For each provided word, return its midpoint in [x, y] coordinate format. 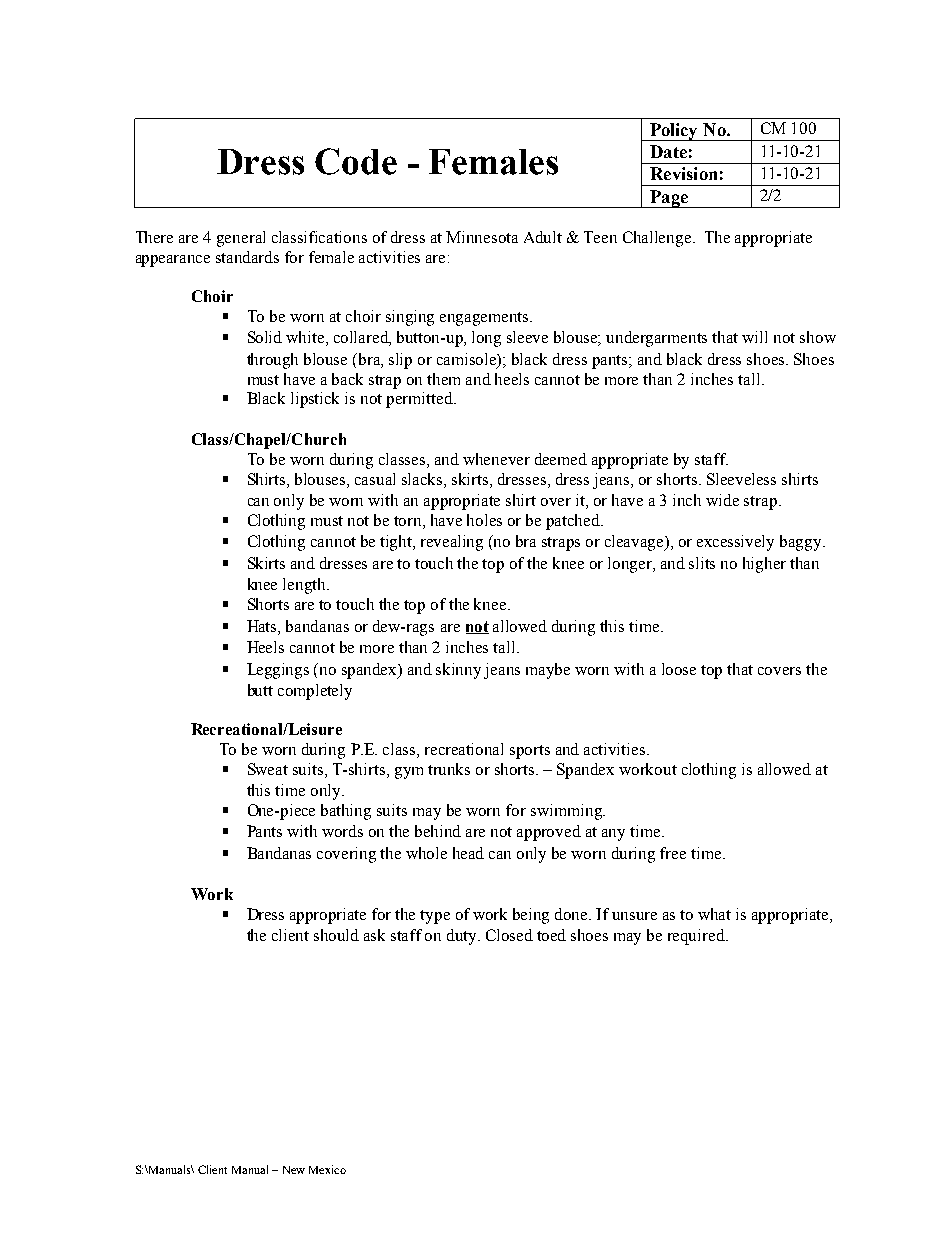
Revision [683, 173]
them [443, 379]
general [241, 239]
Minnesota [482, 237]
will [754, 337]
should [336, 935]
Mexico [327, 1169]
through [272, 361]
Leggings [278, 671]
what [714, 914]
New [294, 1170]
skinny [458, 671]
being [531, 916]
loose [679, 669]
